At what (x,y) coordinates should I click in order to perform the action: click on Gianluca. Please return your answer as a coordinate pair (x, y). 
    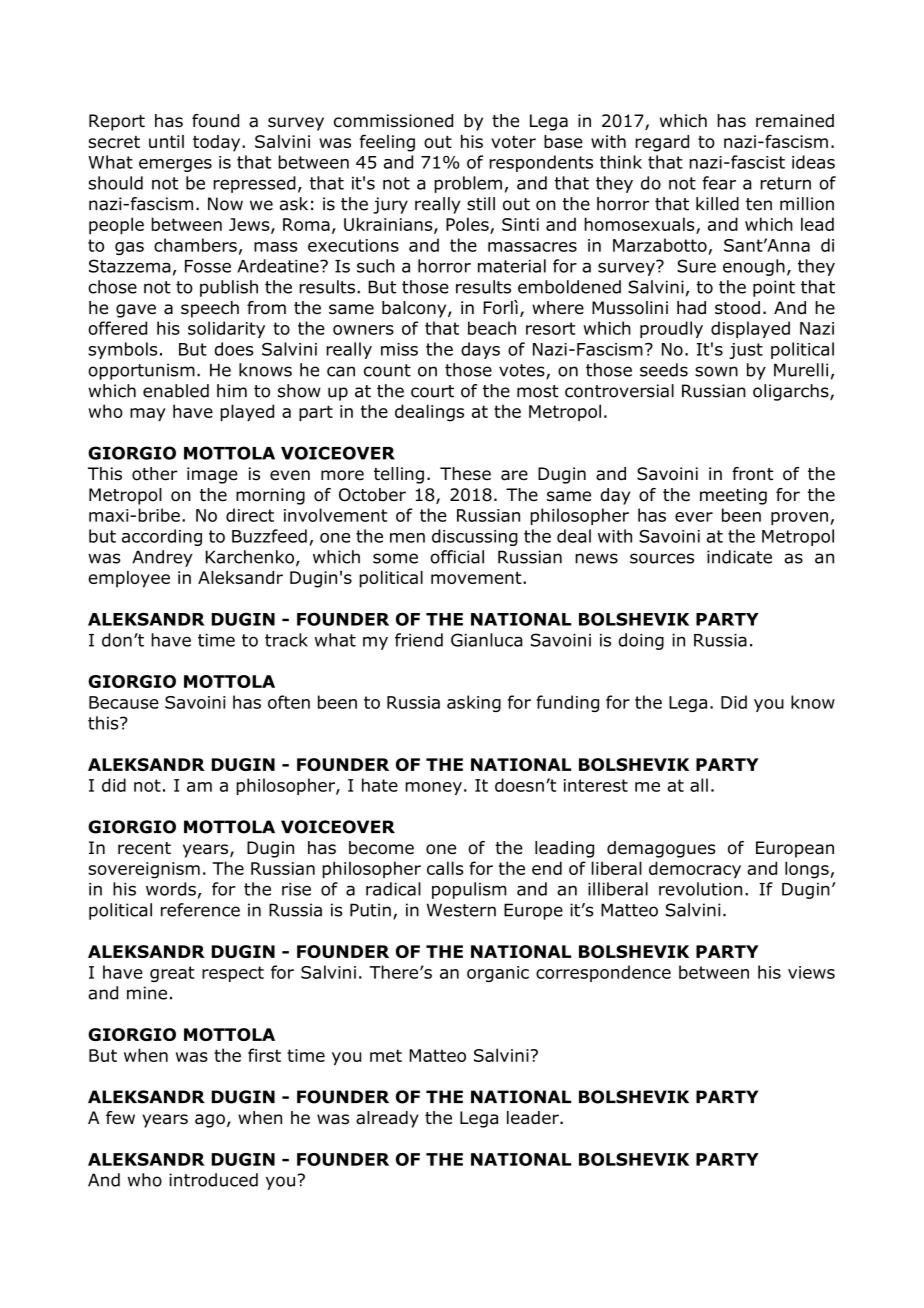
    Looking at the image, I should click on (486, 640).
